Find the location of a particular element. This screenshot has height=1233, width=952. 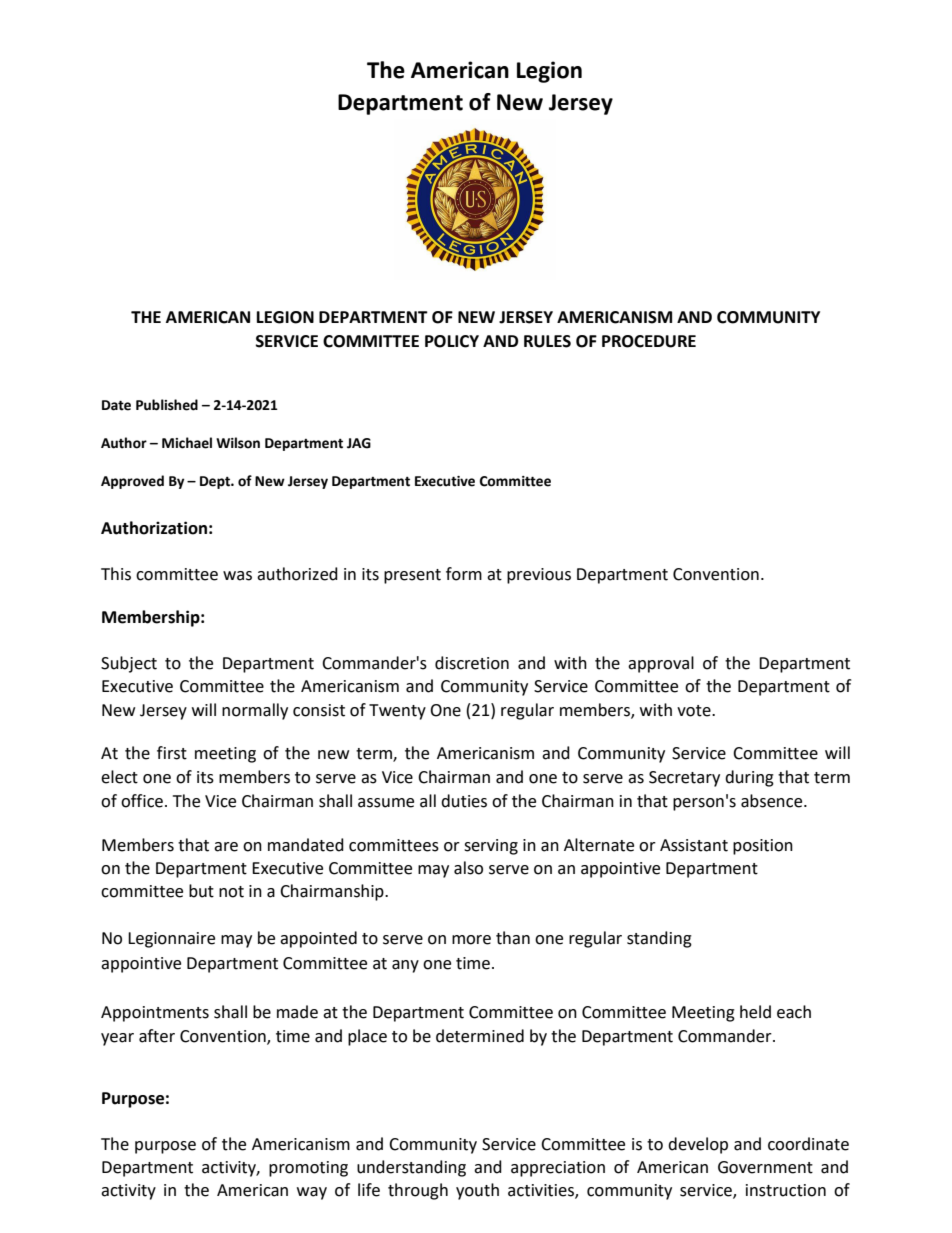

promoting is located at coordinates (308, 1169).
